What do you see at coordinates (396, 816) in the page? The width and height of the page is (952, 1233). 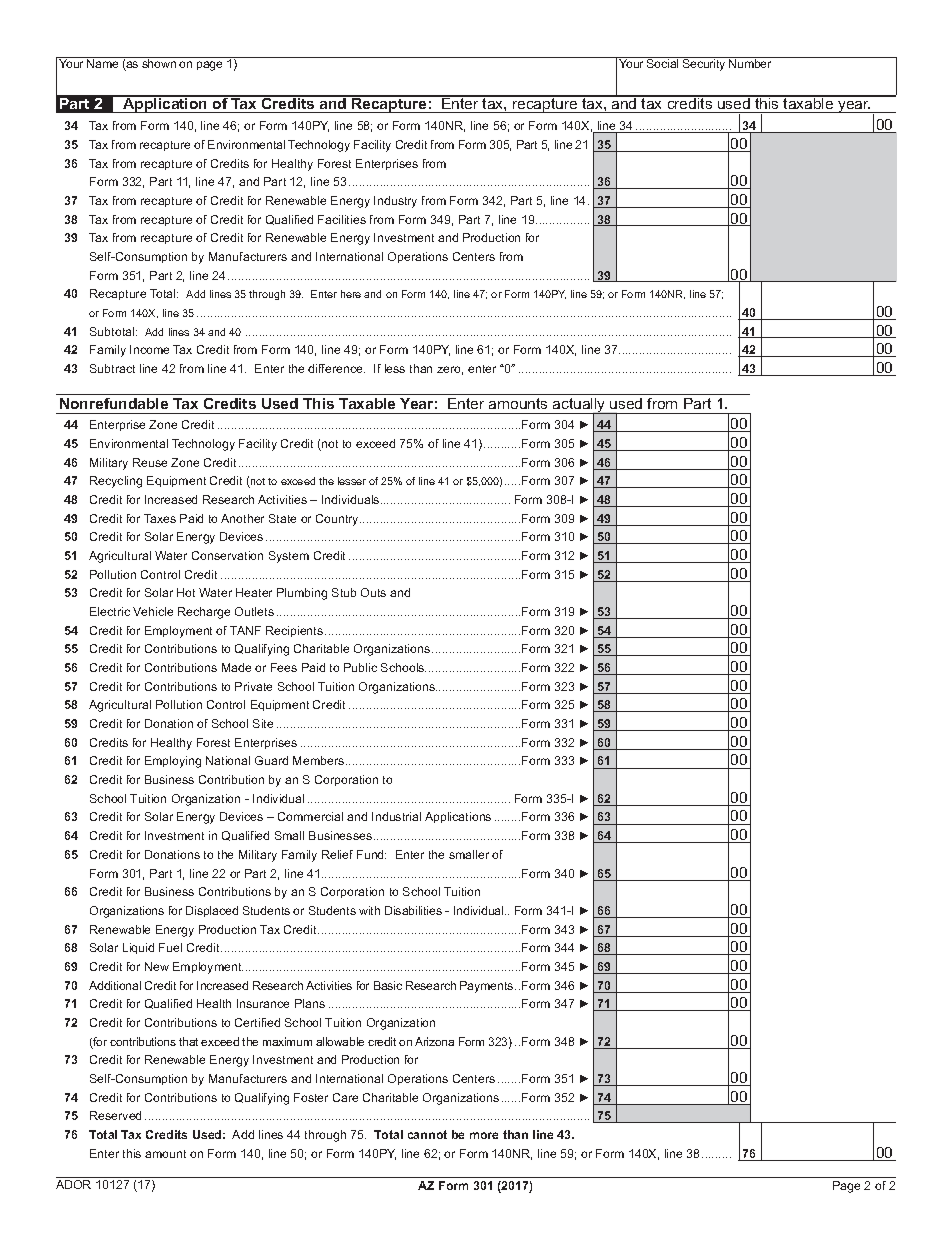 I see `Industrial` at bounding box center [396, 816].
